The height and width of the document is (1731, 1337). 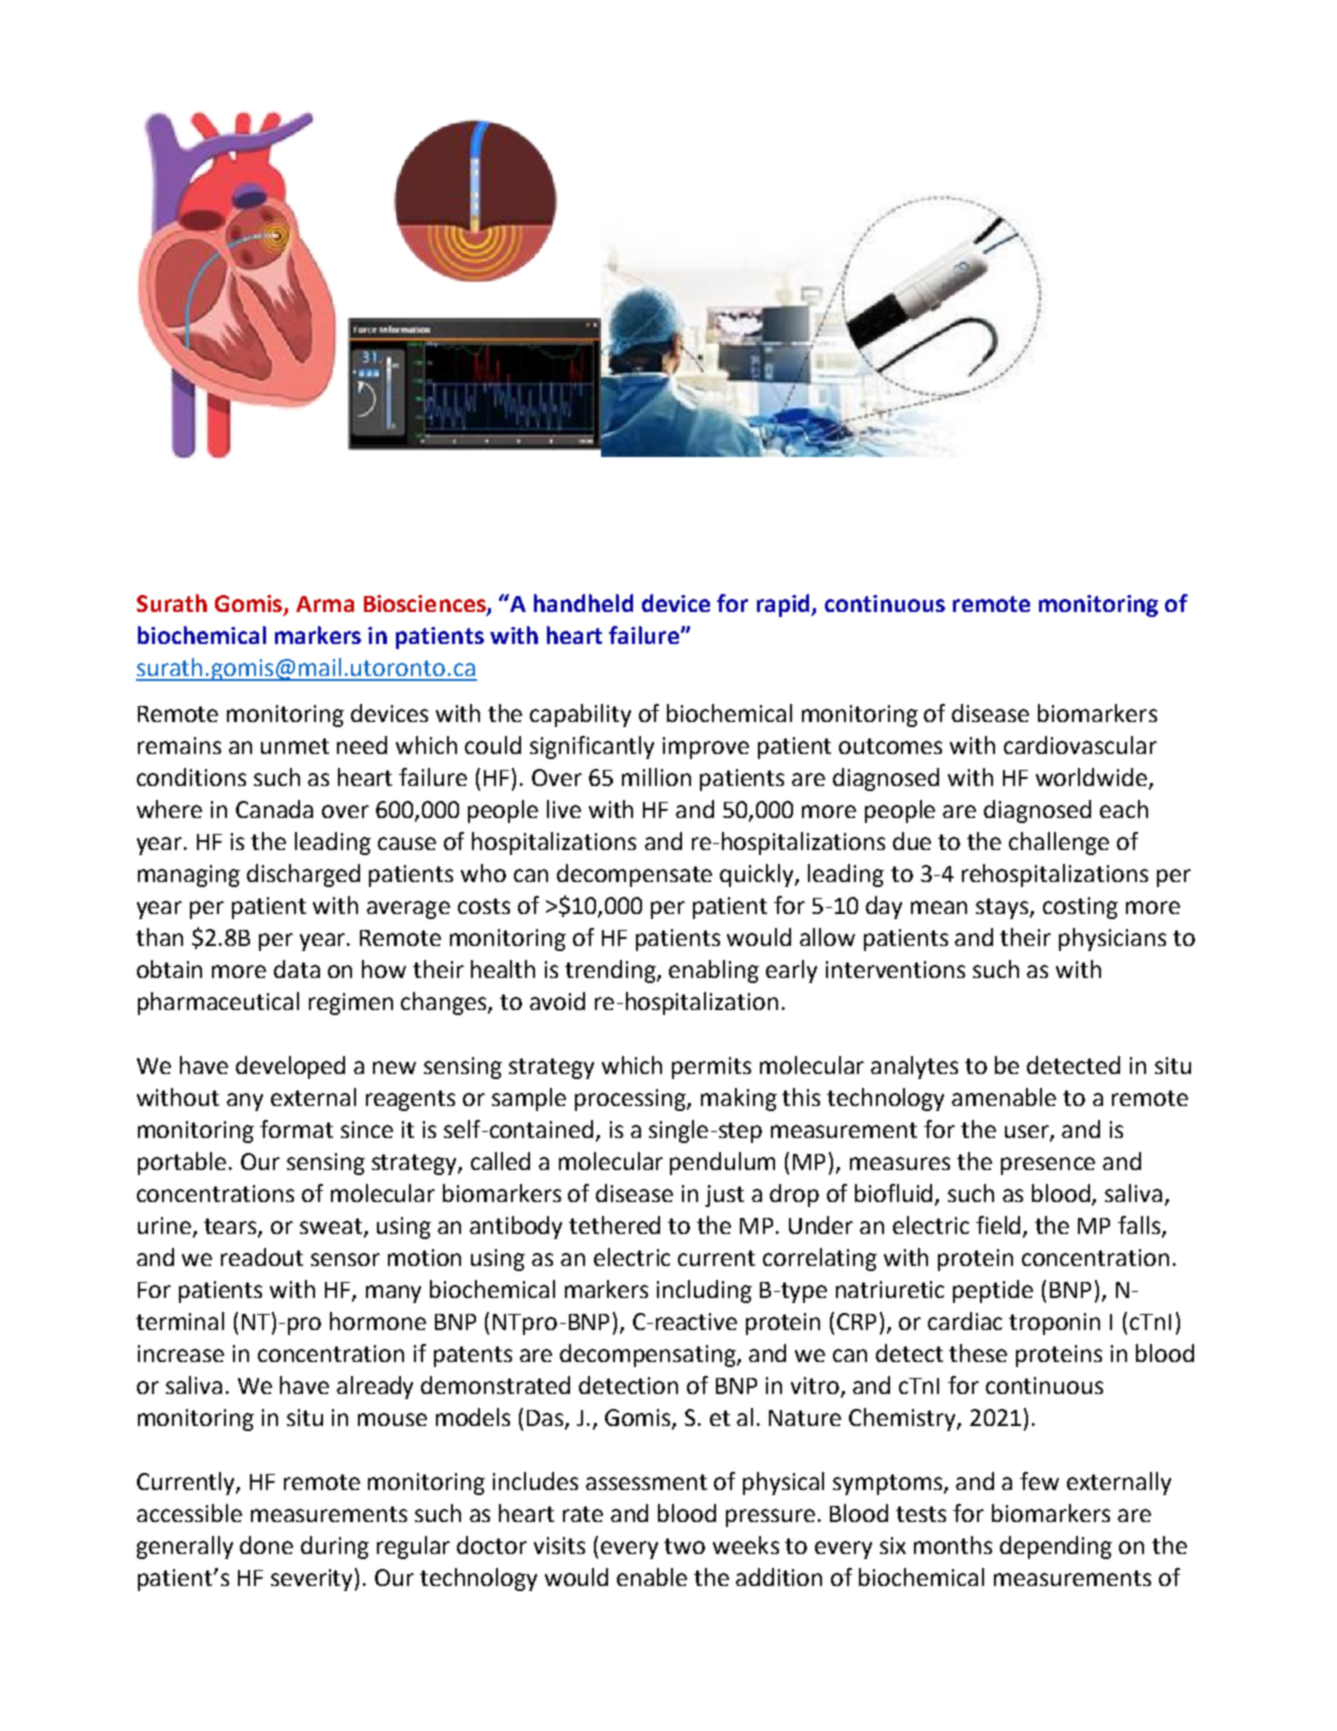 What do you see at coordinates (704, 1291) in the document?
I see `including` at bounding box center [704, 1291].
